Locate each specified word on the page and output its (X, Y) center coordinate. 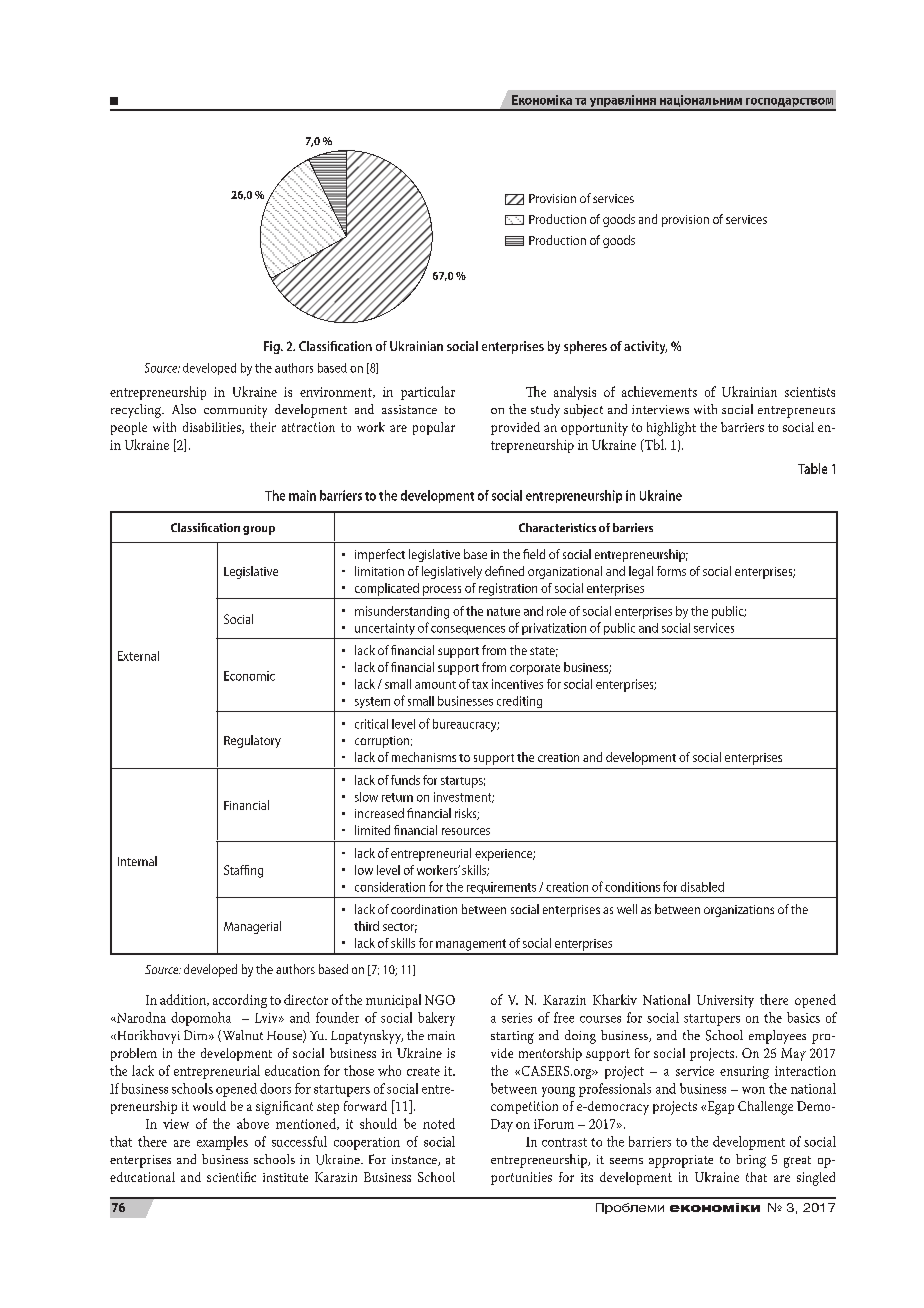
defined (504, 571)
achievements (659, 391)
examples (222, 1143)
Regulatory (252, 741)
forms (671, 571)
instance (415, 1160)
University (725, 1001)
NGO (440, 1000)
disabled (702, 887)
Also (184, 409)
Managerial (252, 927)
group (259, 530)
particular (428, 393)
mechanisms (424, 757)
